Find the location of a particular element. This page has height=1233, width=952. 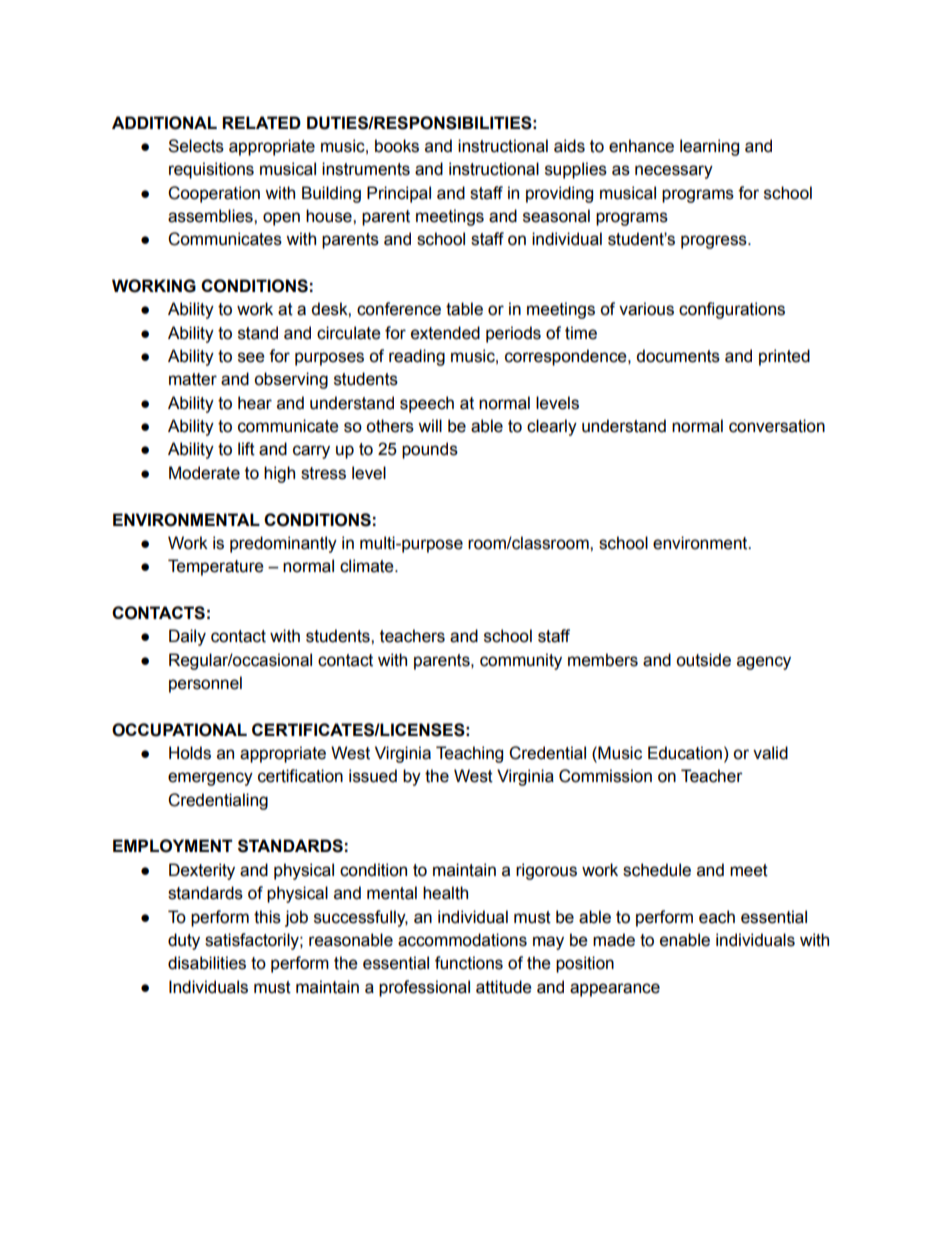

disabilities is located at coordinates (207, 963).
